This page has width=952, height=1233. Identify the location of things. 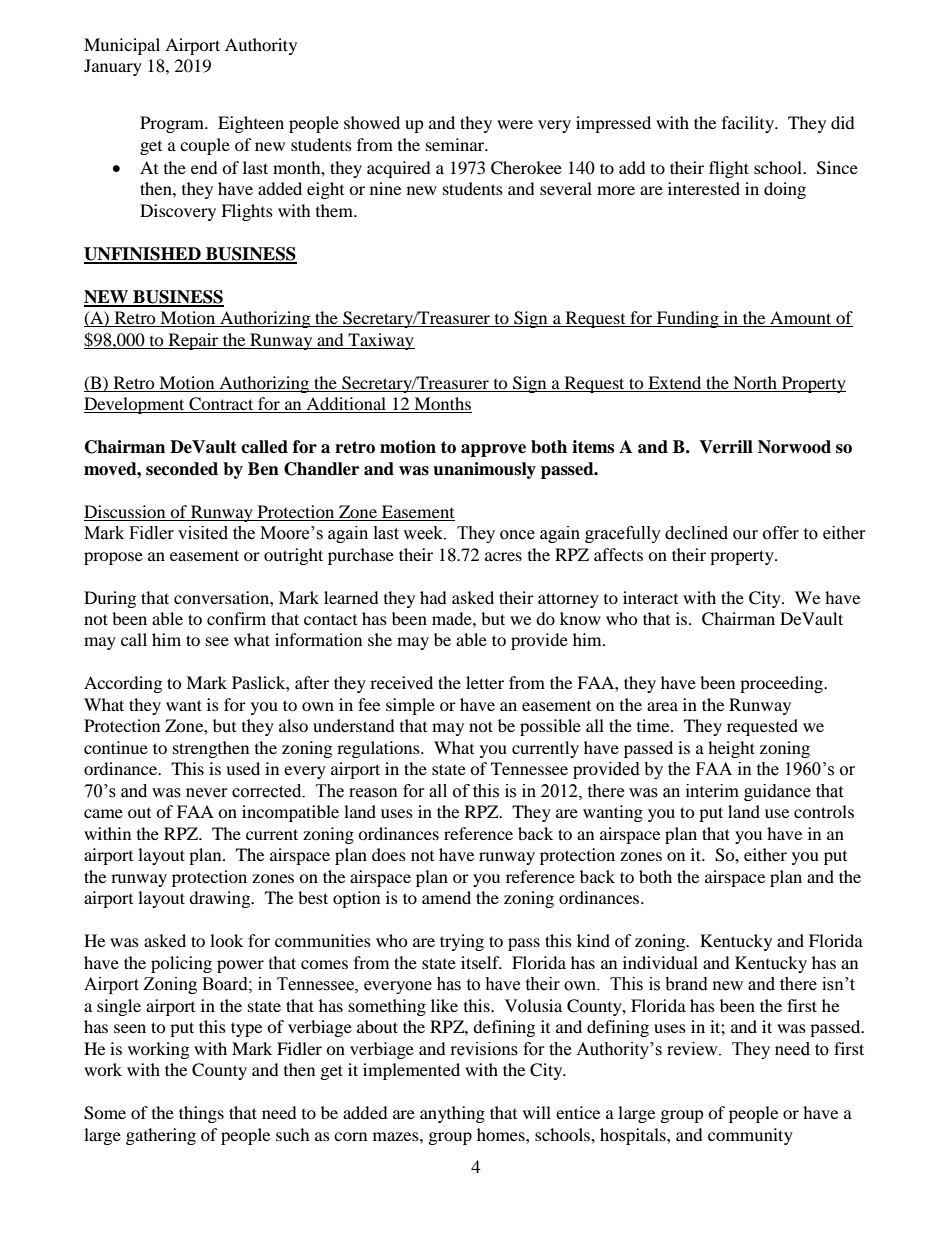
(201, 1114).
